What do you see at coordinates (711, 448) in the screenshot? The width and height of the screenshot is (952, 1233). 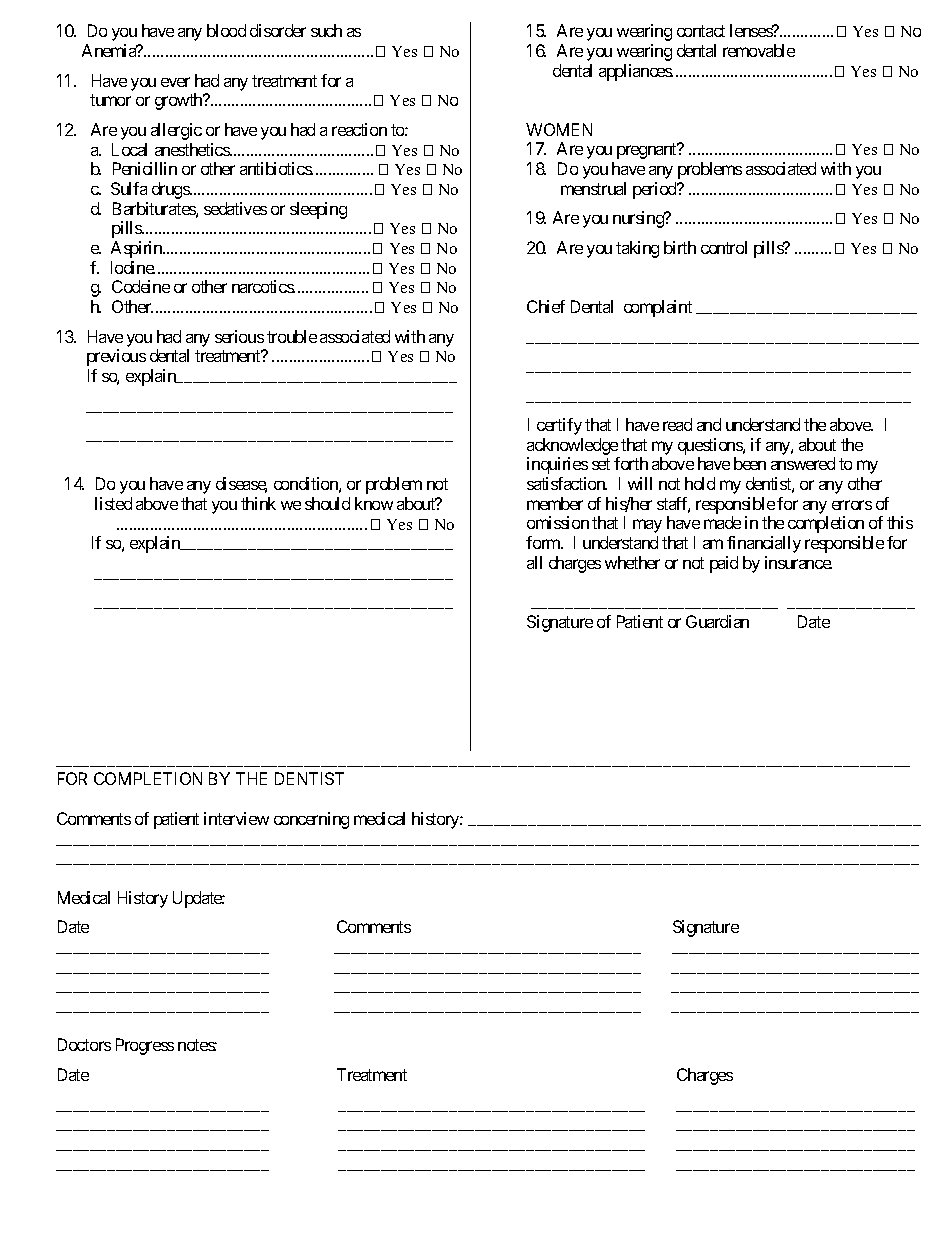 I see `questions` at bounding box center [711, 448].
